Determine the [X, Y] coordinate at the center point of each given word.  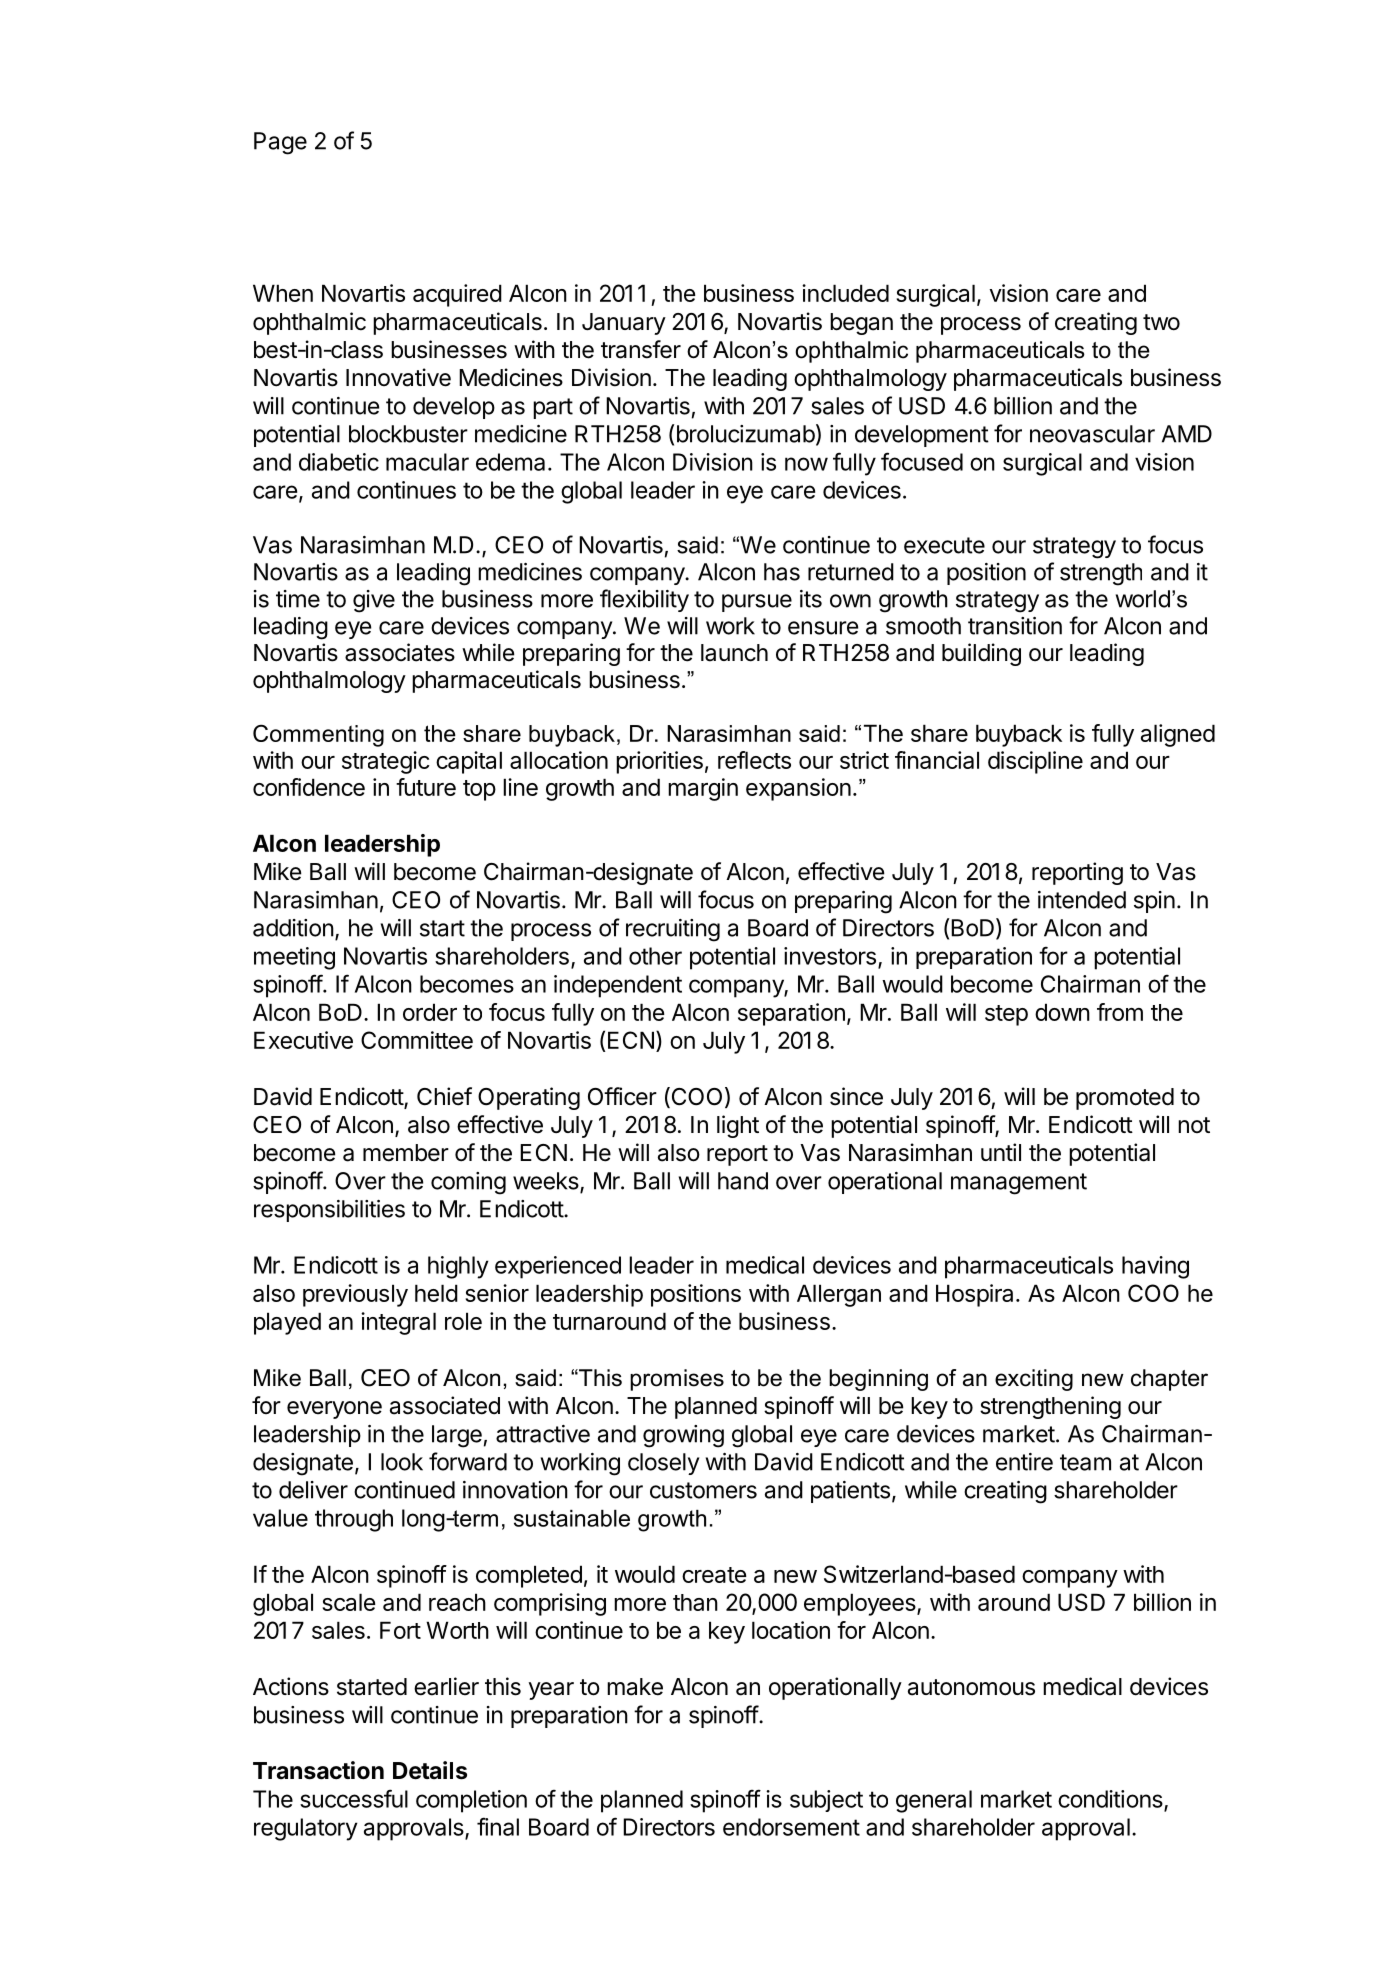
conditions [1111, 1800]
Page [280, 143]
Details [430, 1770]
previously [355, 1295]
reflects [754, 760]
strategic [386, 762]
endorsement [791, 1827]
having [1155, 1267]
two [1161, 322]
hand [743, 1181]
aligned [1178, 735]
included [845, 293]
